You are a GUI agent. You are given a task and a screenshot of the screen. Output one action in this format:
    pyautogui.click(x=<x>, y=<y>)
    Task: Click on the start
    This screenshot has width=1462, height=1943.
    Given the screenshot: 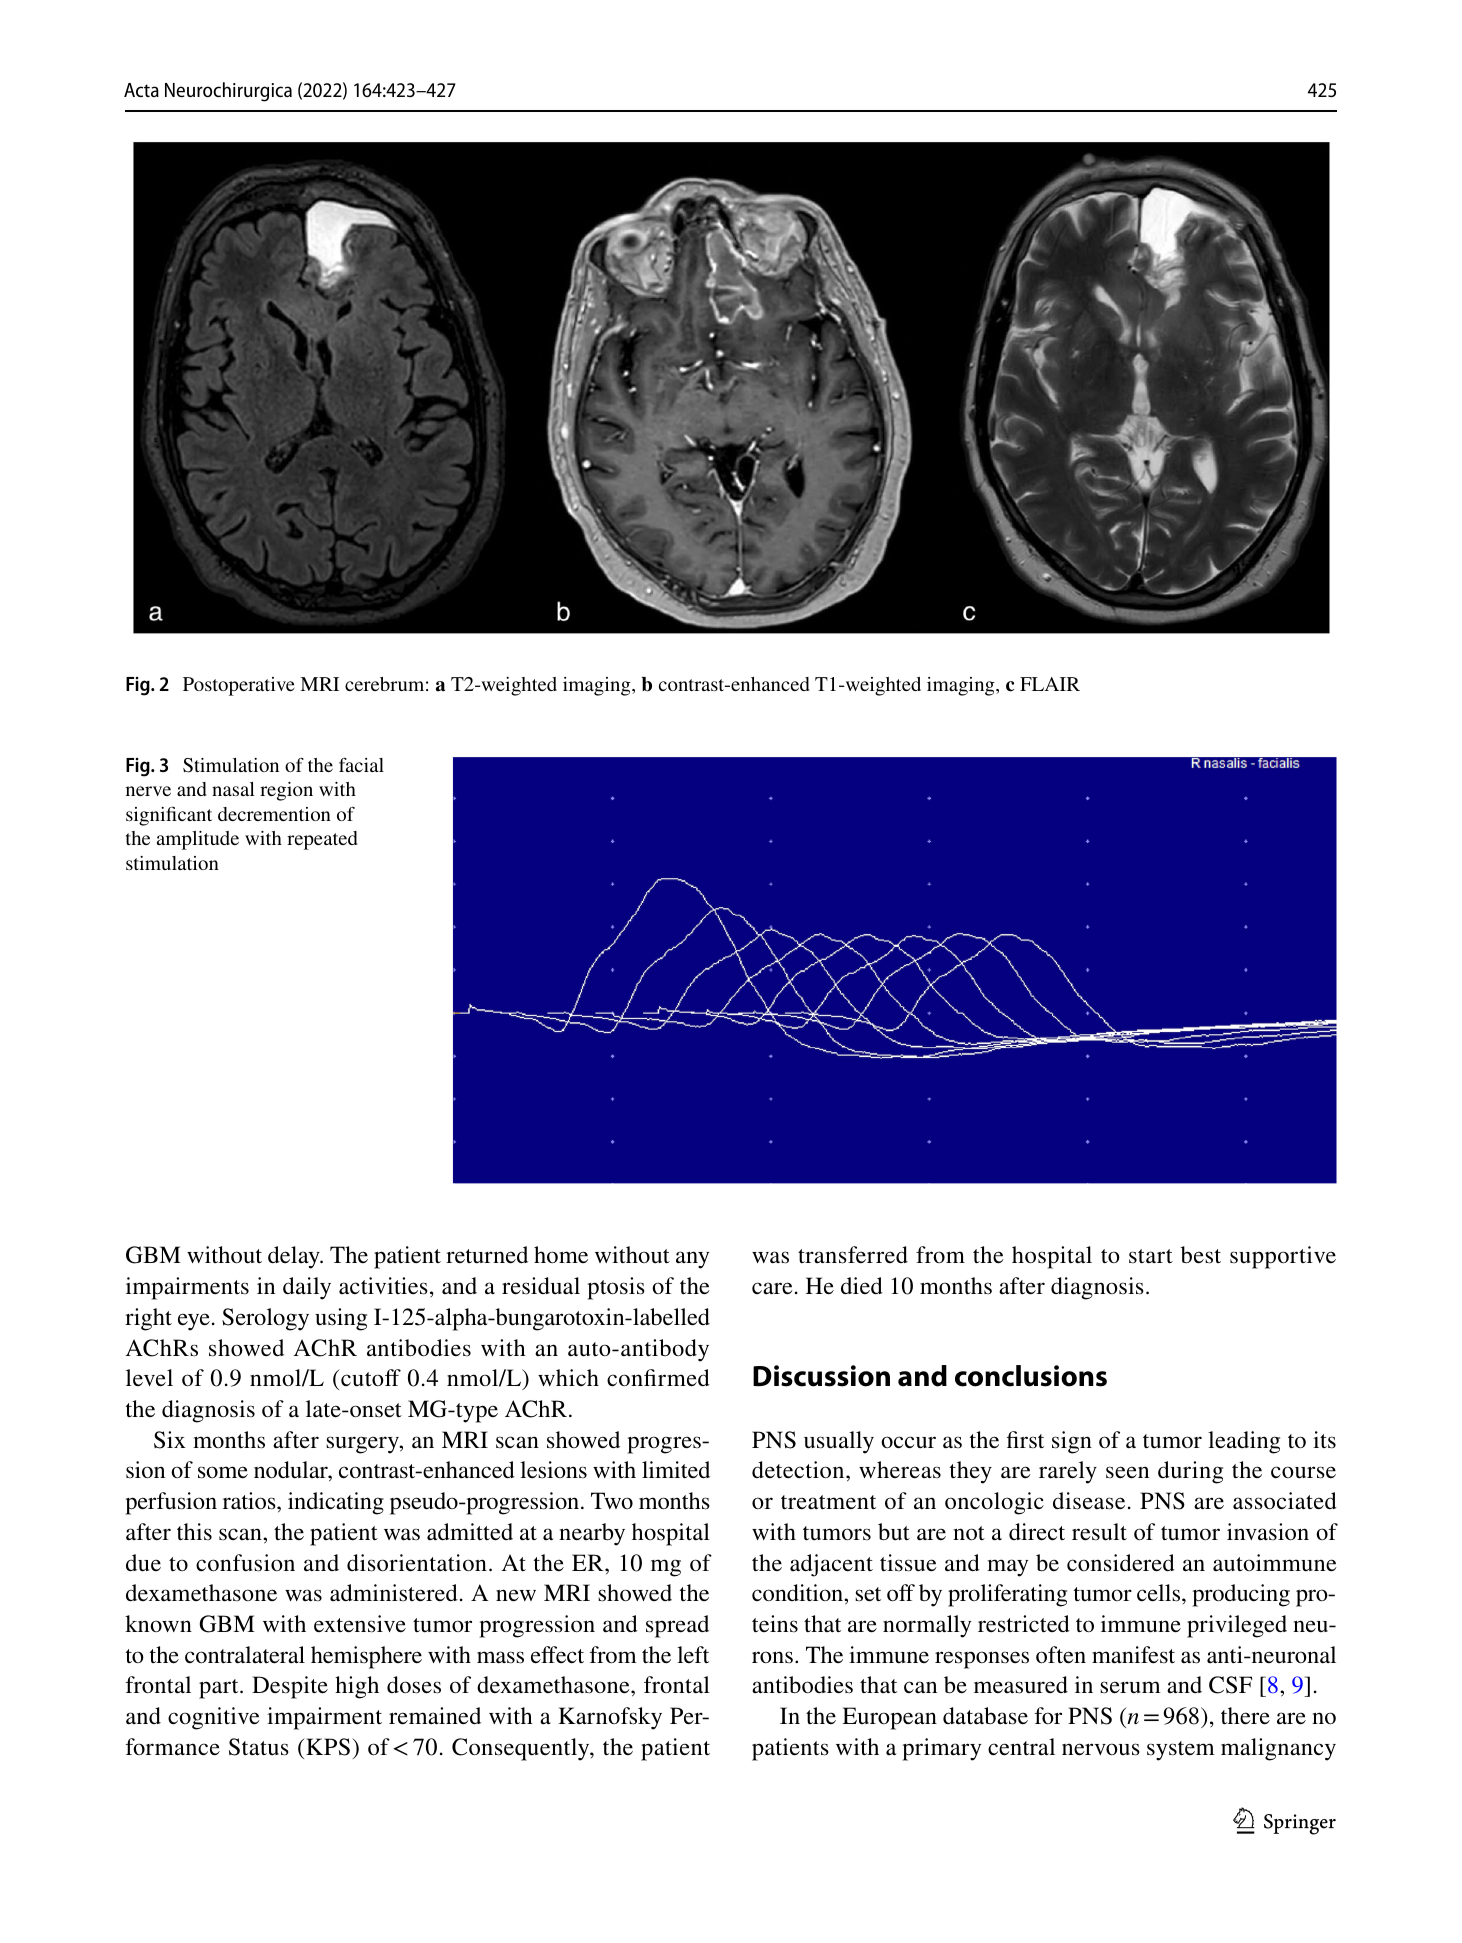 What is the action you would take?
    pyautogui.click(x=1151, y=1256)
